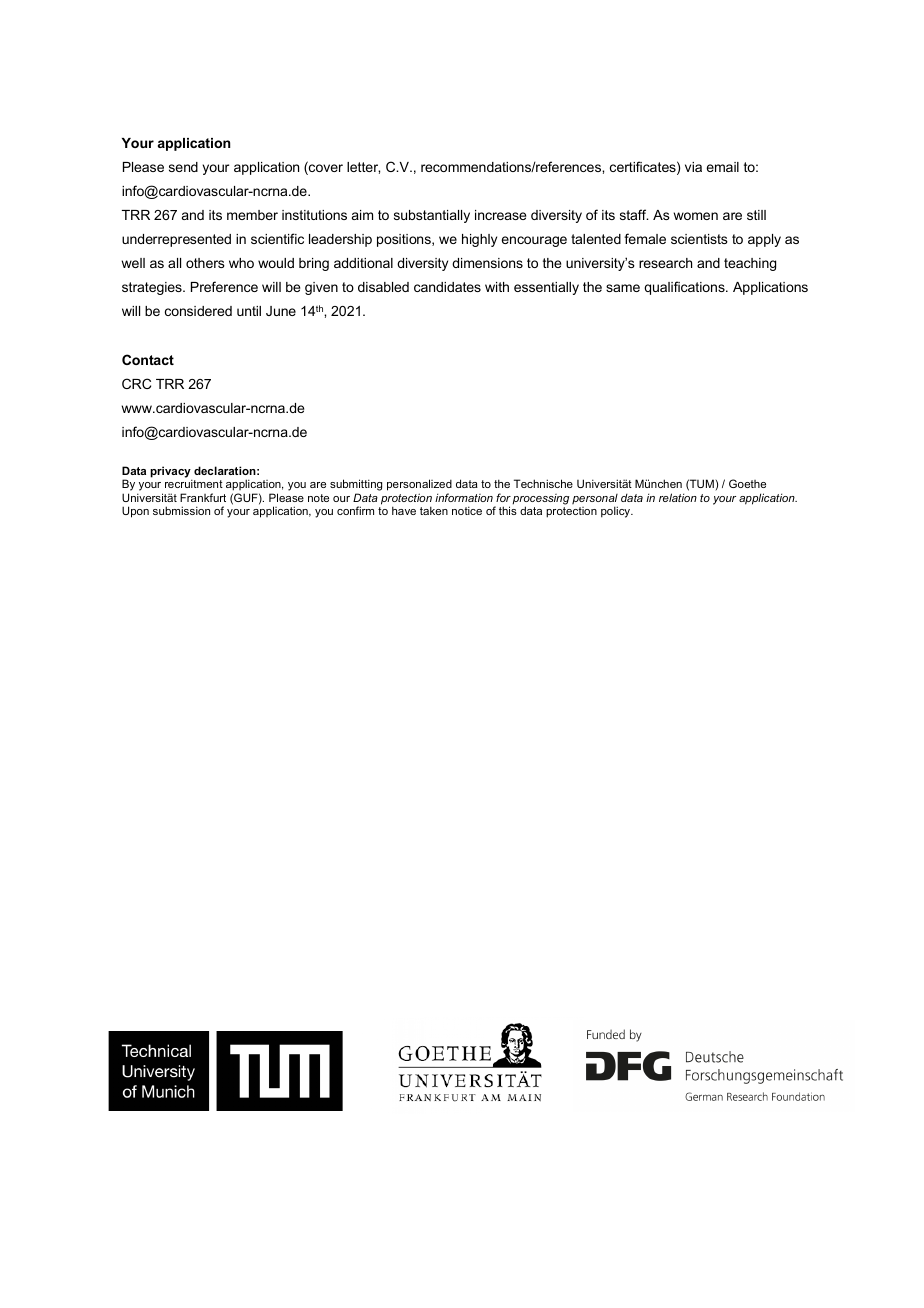 Image resolution: width=924 pixels, height=1308 pixels. I want to click on Frankfurt, so click(203, 497).
